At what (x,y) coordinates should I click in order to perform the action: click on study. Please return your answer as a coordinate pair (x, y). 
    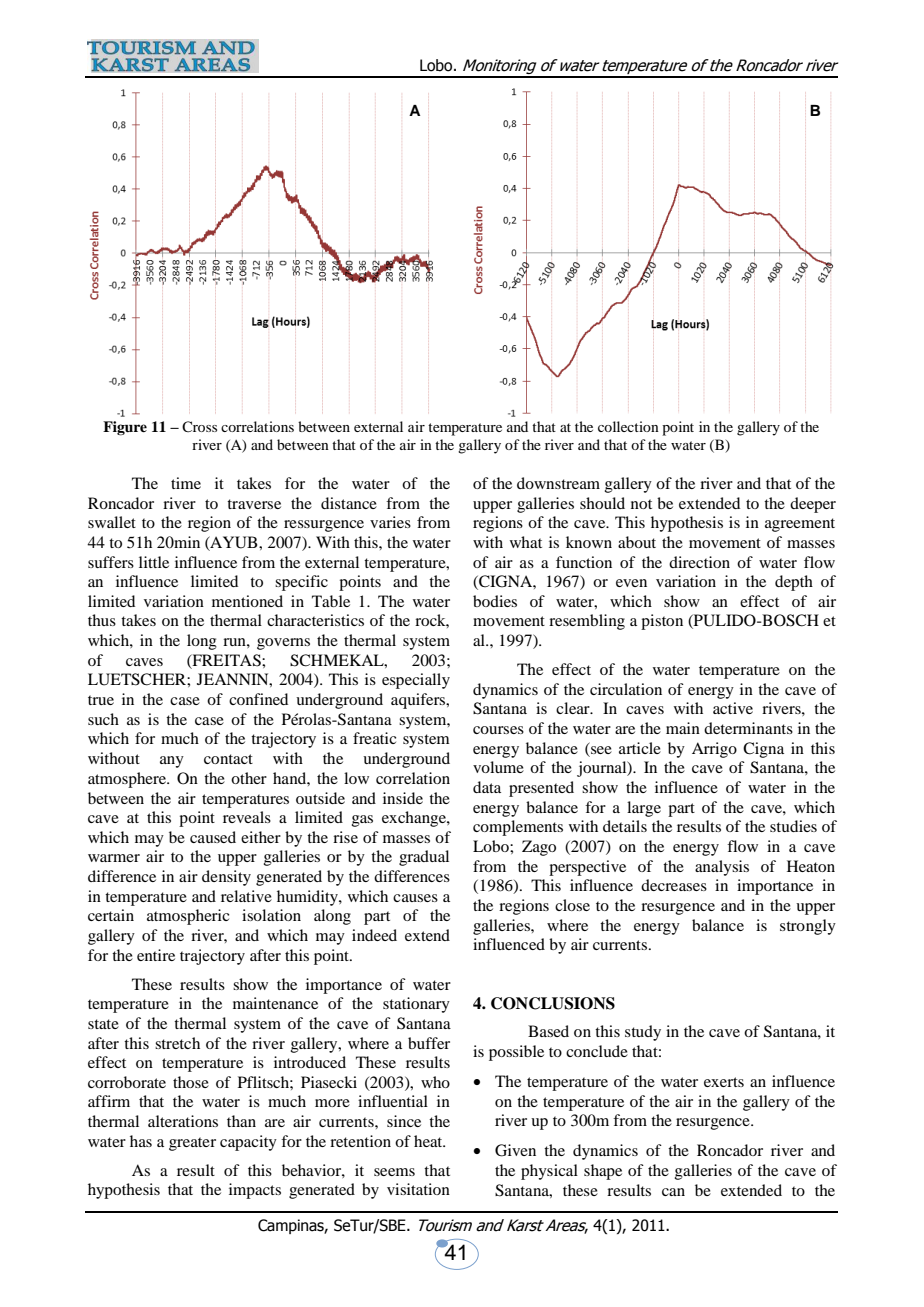
    Looking at the image, I should click on (643, 1033).
